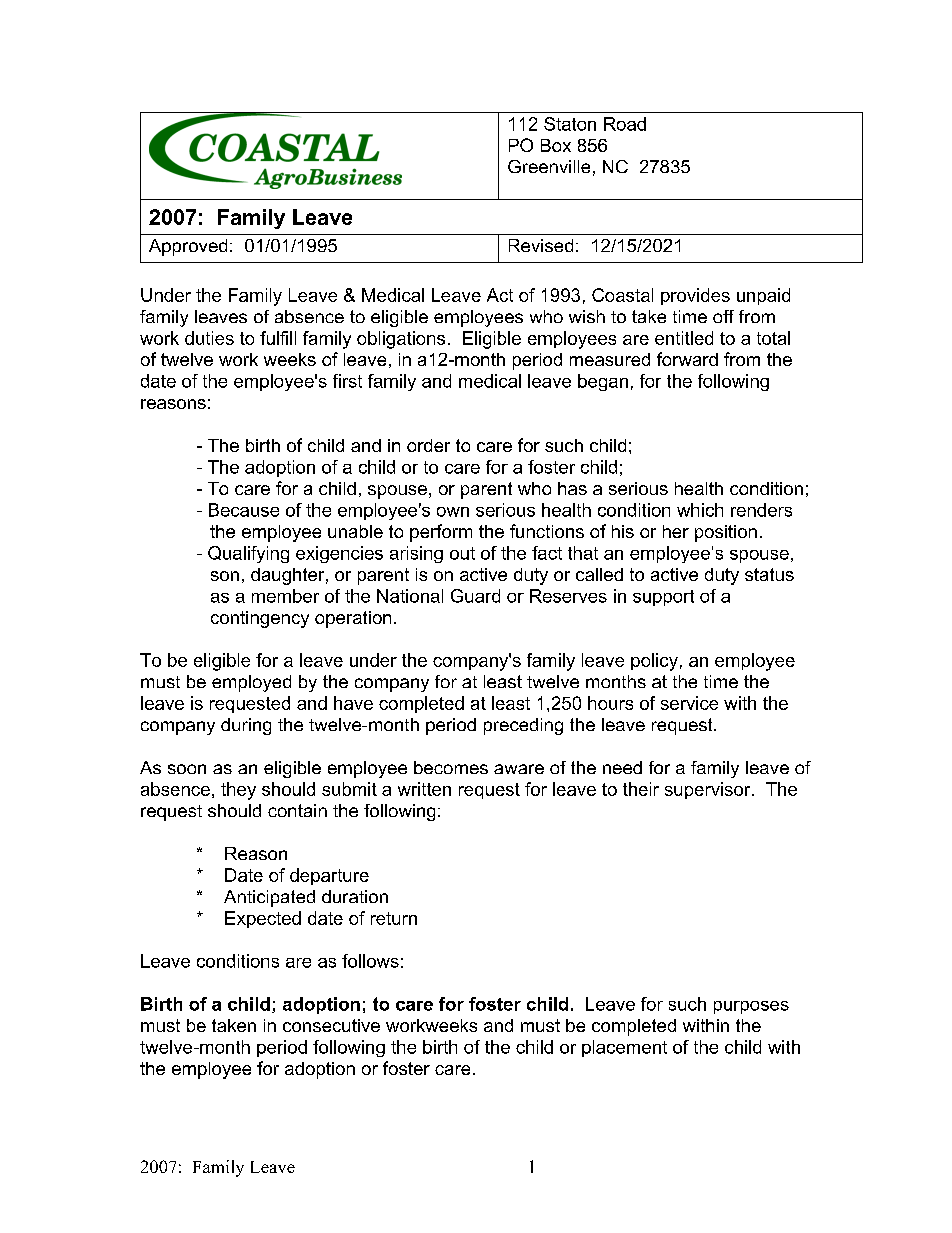 The image size is (952, 1233). What do you see at coordinates (331, 1025) in the image?
I see `consecutive` at bounding box center [331, 1025].
